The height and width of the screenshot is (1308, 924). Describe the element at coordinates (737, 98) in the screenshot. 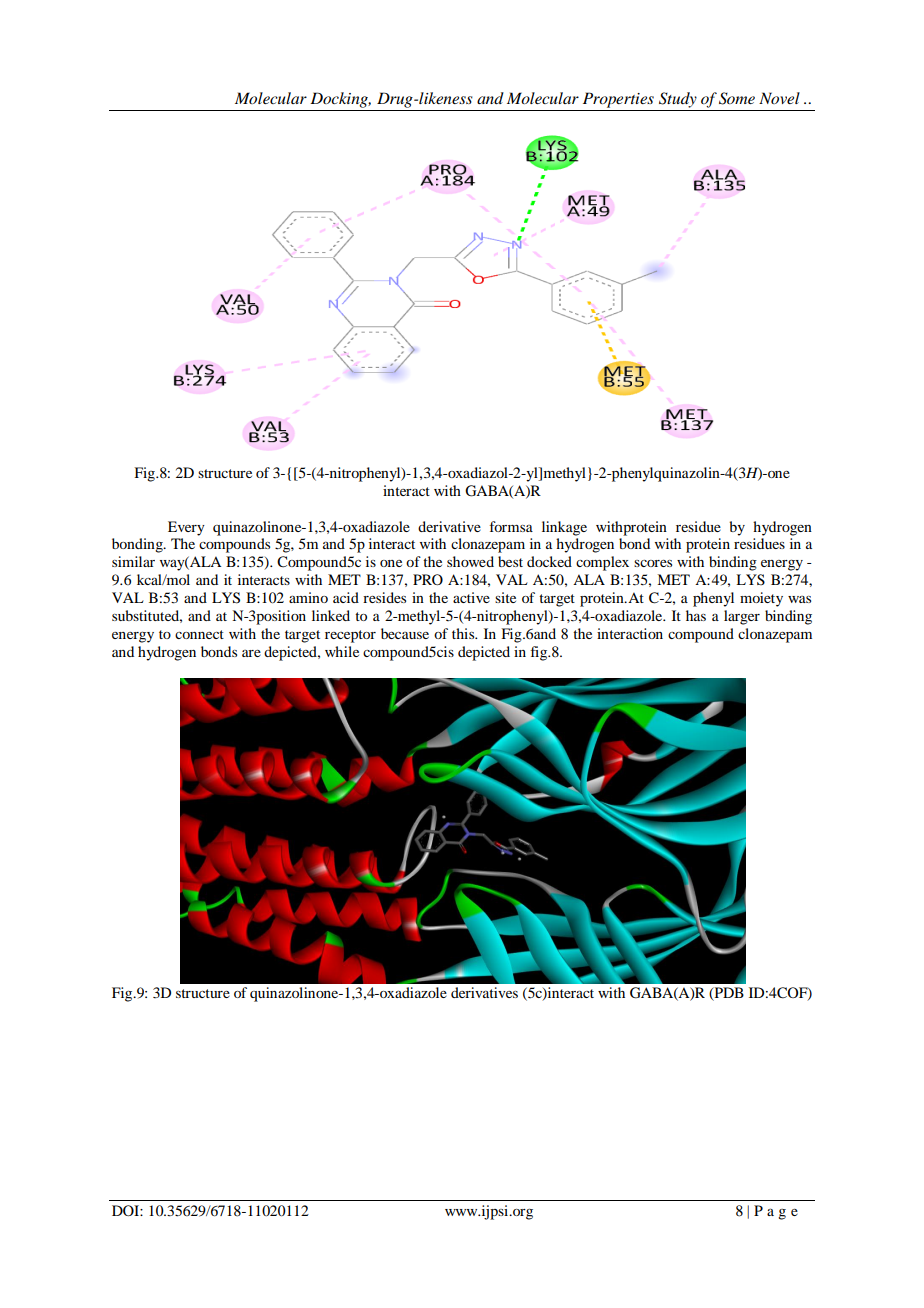

I see `Some` at that location.
